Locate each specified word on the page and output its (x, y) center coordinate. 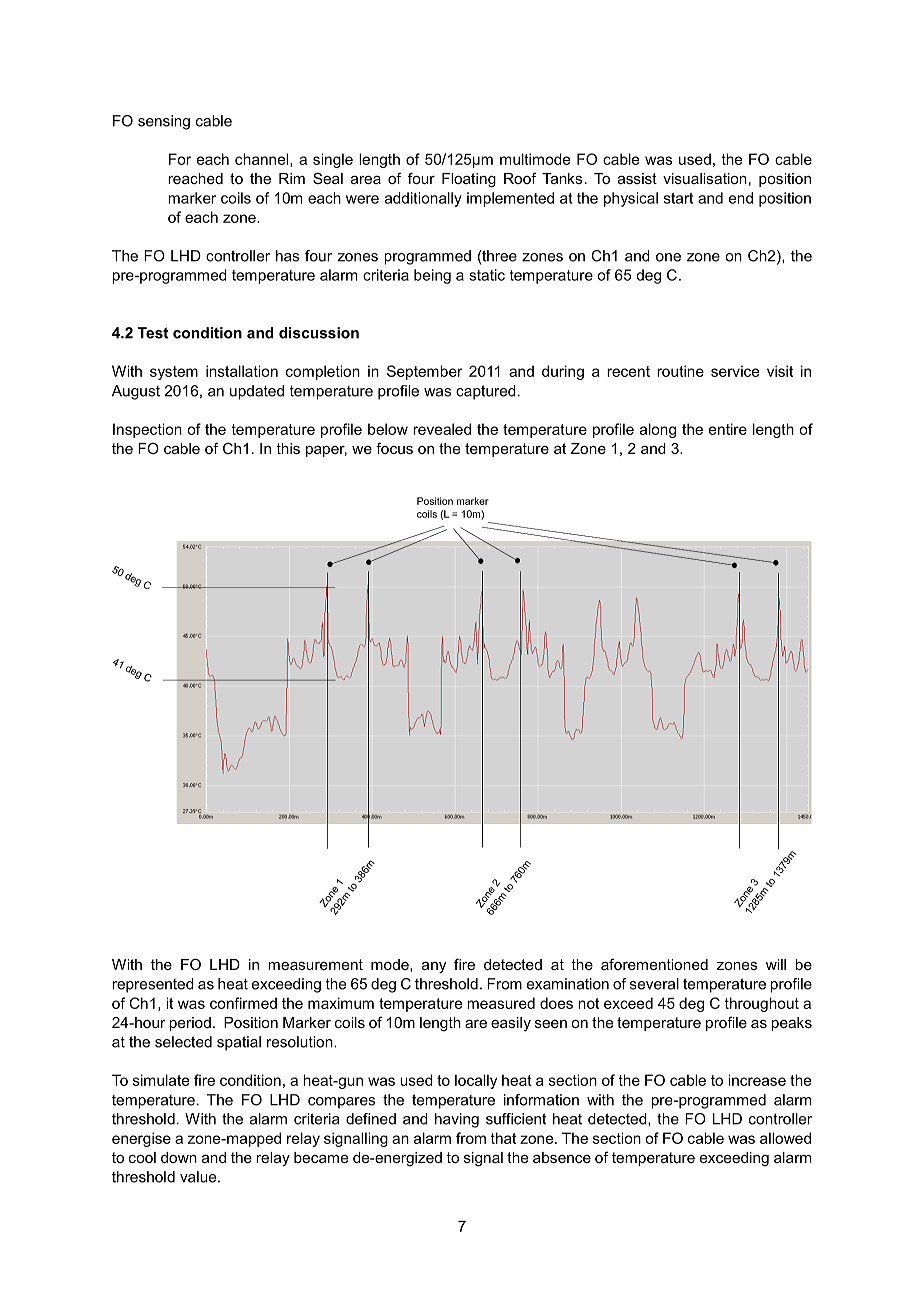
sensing (164, 122)
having (457, 1120)
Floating (469, 180)
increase (757, 1080)
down (179, 1157)
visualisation (705, 178)
